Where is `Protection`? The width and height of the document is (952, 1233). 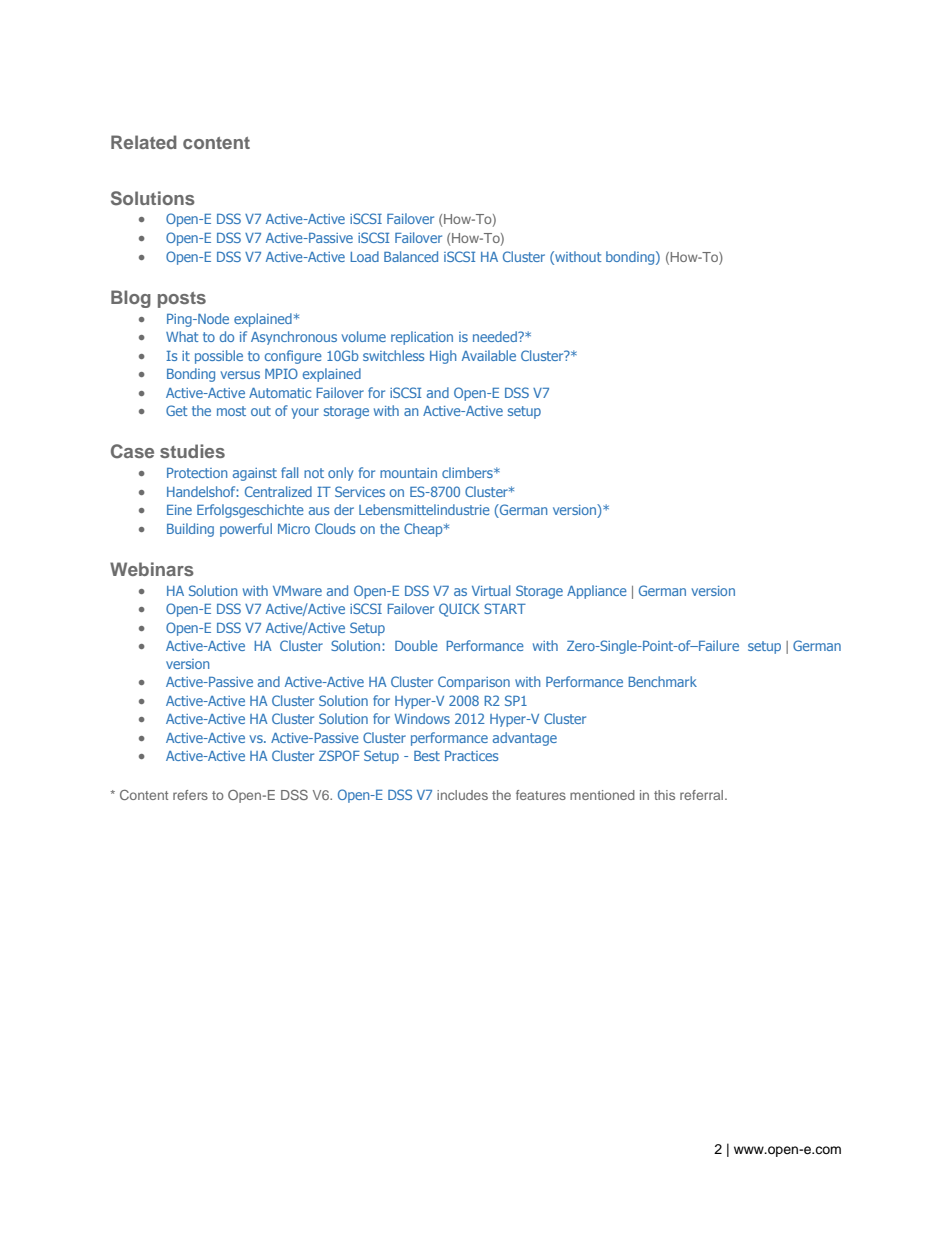
Protection is located at coordinates (197, 473).
